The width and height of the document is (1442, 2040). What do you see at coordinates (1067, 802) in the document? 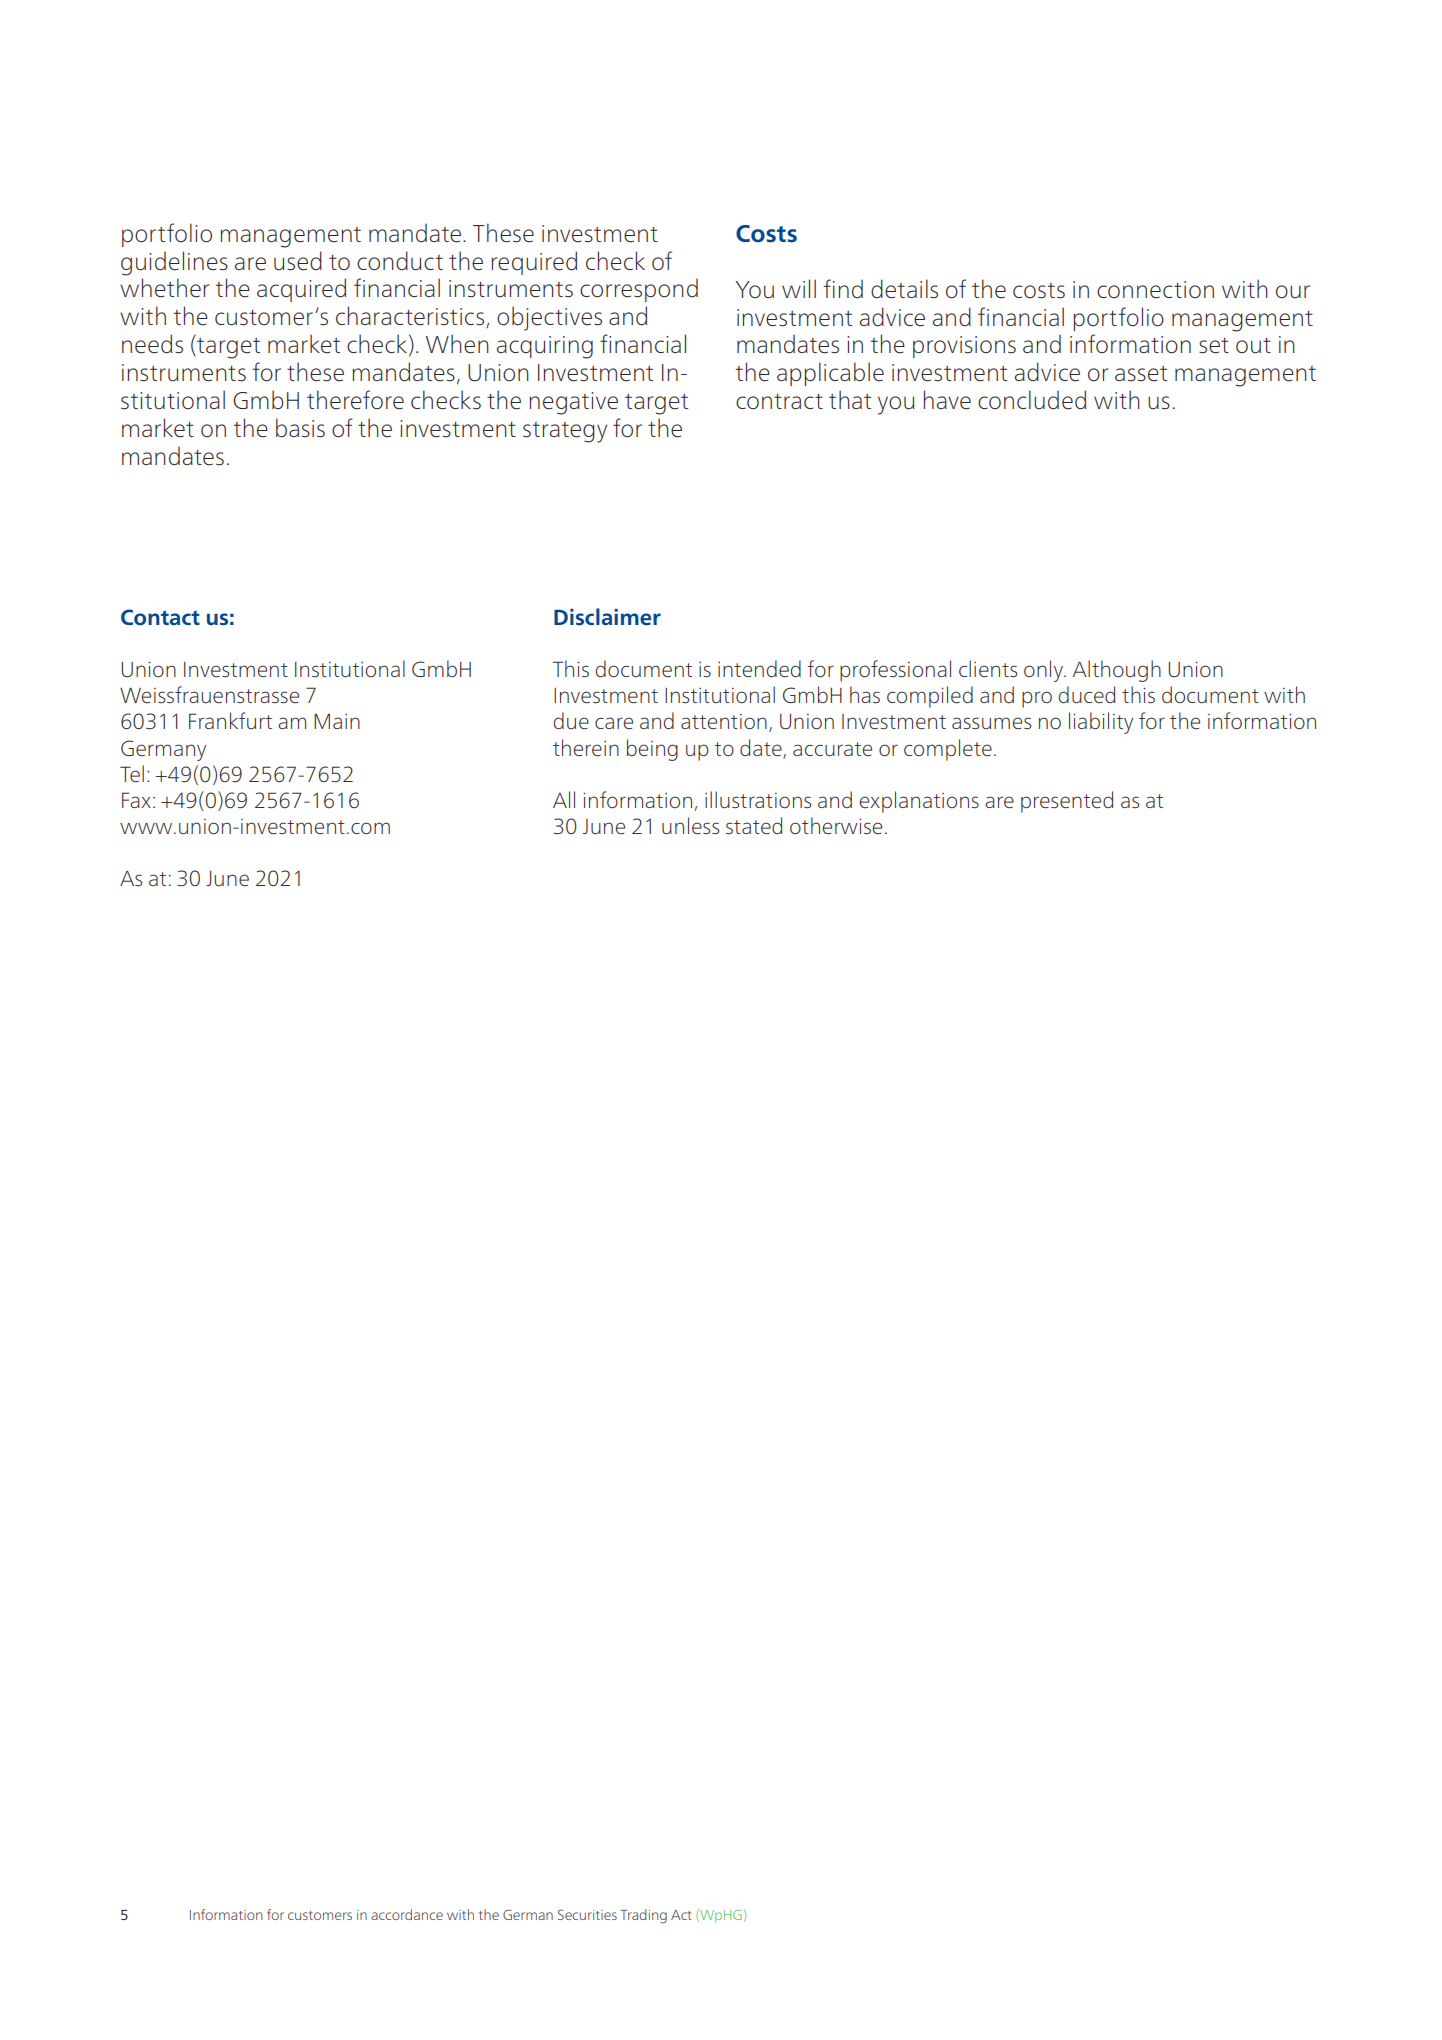
I see `presented` at bounding box center [1067, 802].
